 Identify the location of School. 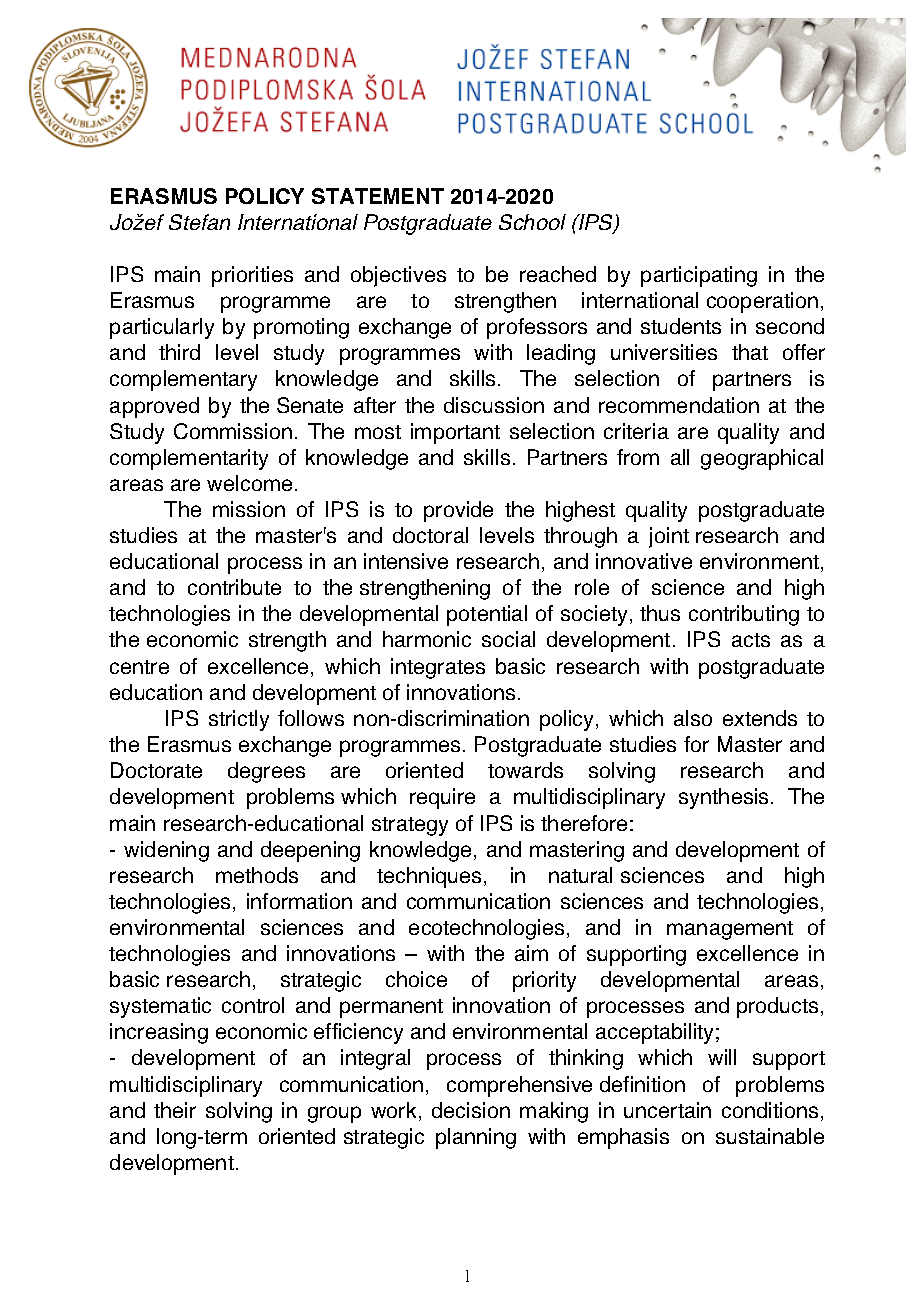
(532, 222).
